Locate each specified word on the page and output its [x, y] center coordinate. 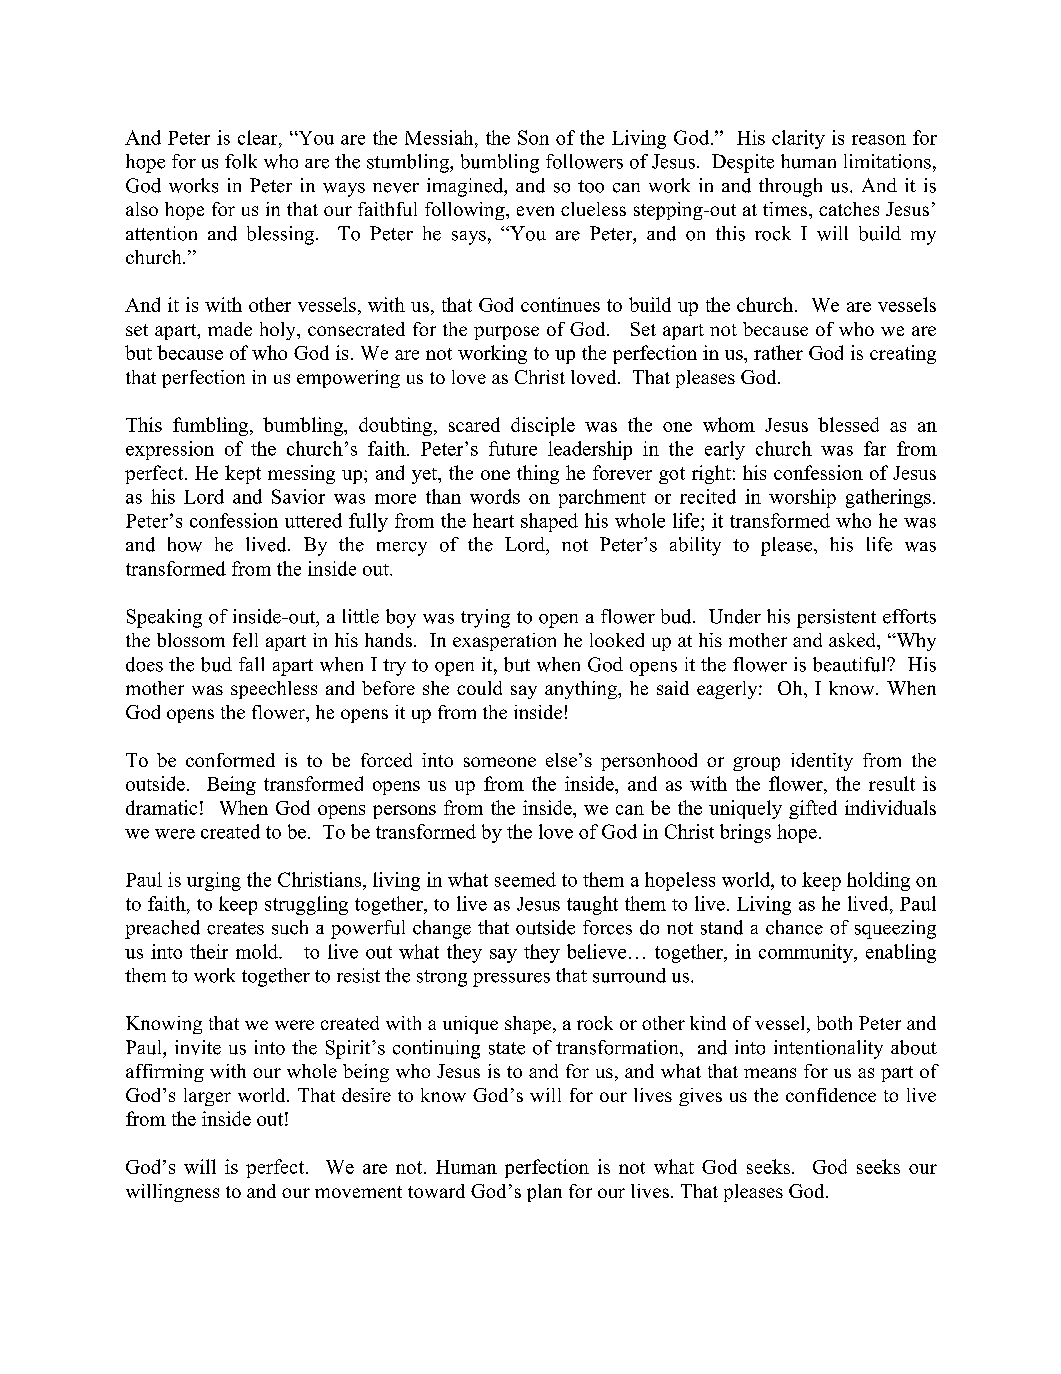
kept [243, 474]
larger [207, 1097]
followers [584, 161]
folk [241, 161]
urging [214, 881]
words [495, 496]
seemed [525, 879]
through [790, 187]
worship [802, 498]
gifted [813, 809]
